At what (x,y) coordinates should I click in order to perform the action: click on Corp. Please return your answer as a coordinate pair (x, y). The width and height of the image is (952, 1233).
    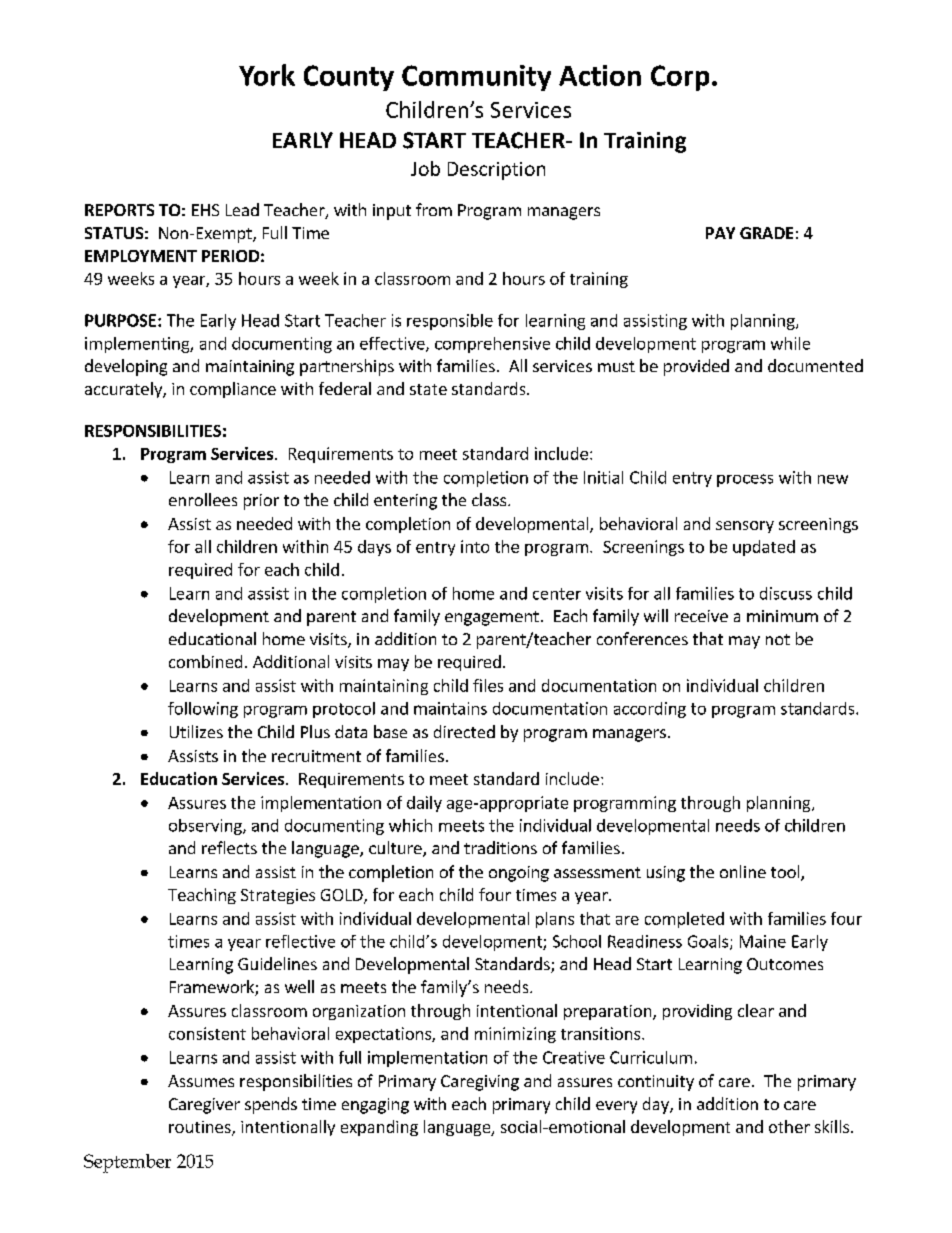
    Looking at the image, I should click on (680, 78).
